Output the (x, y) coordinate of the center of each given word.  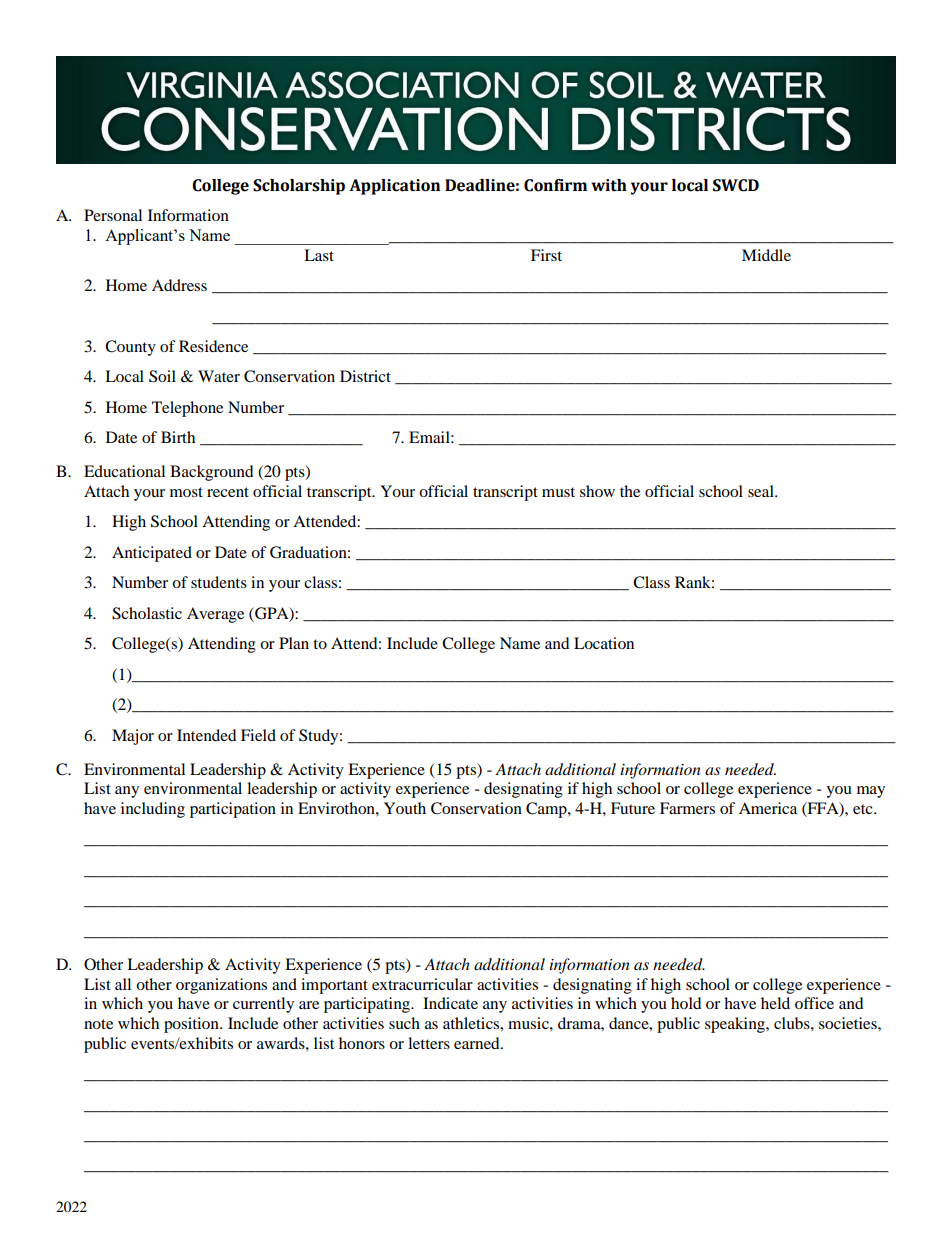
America (768, 808)
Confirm (555, 185)
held (775, 1003)
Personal (113, 215)
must (558, 492)
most (186, 492)
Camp (547, 810)
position (192, 1025)
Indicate (450, 1003)
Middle (766, 255)
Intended (207, 735)
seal (762, 491)
